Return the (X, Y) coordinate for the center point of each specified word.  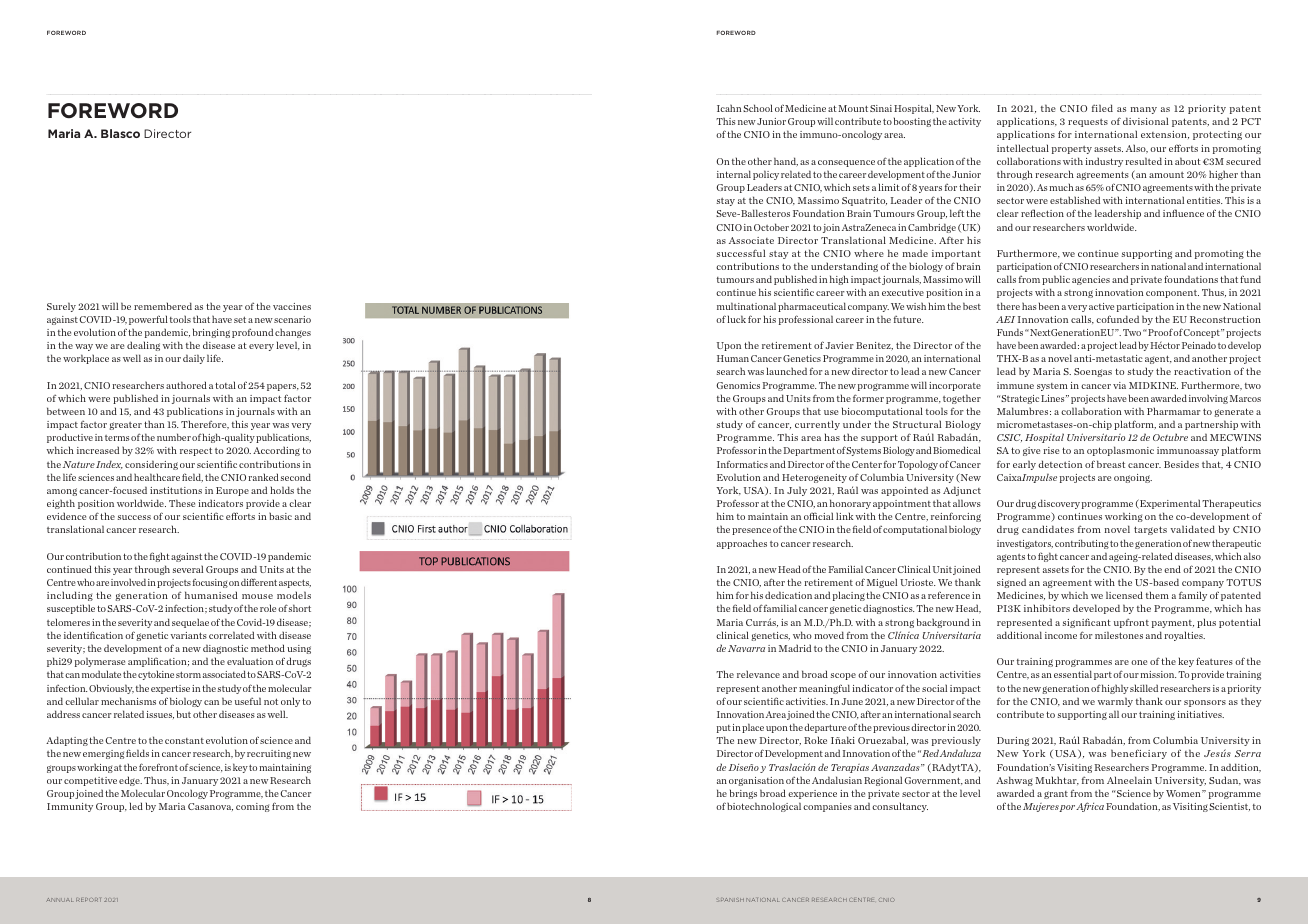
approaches (742, 544)
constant (184, 741)
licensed (1124, 595)
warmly (1115, 702)
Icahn (729, 108)
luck (736, 319)
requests (1088, 123)
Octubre (1170, 437)
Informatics (742, 464)
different (259, 582)
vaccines (292, 306)
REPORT (88, 900)
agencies (1091, 280)
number (174, 437)
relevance (758, 674)
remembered (163, 306)
